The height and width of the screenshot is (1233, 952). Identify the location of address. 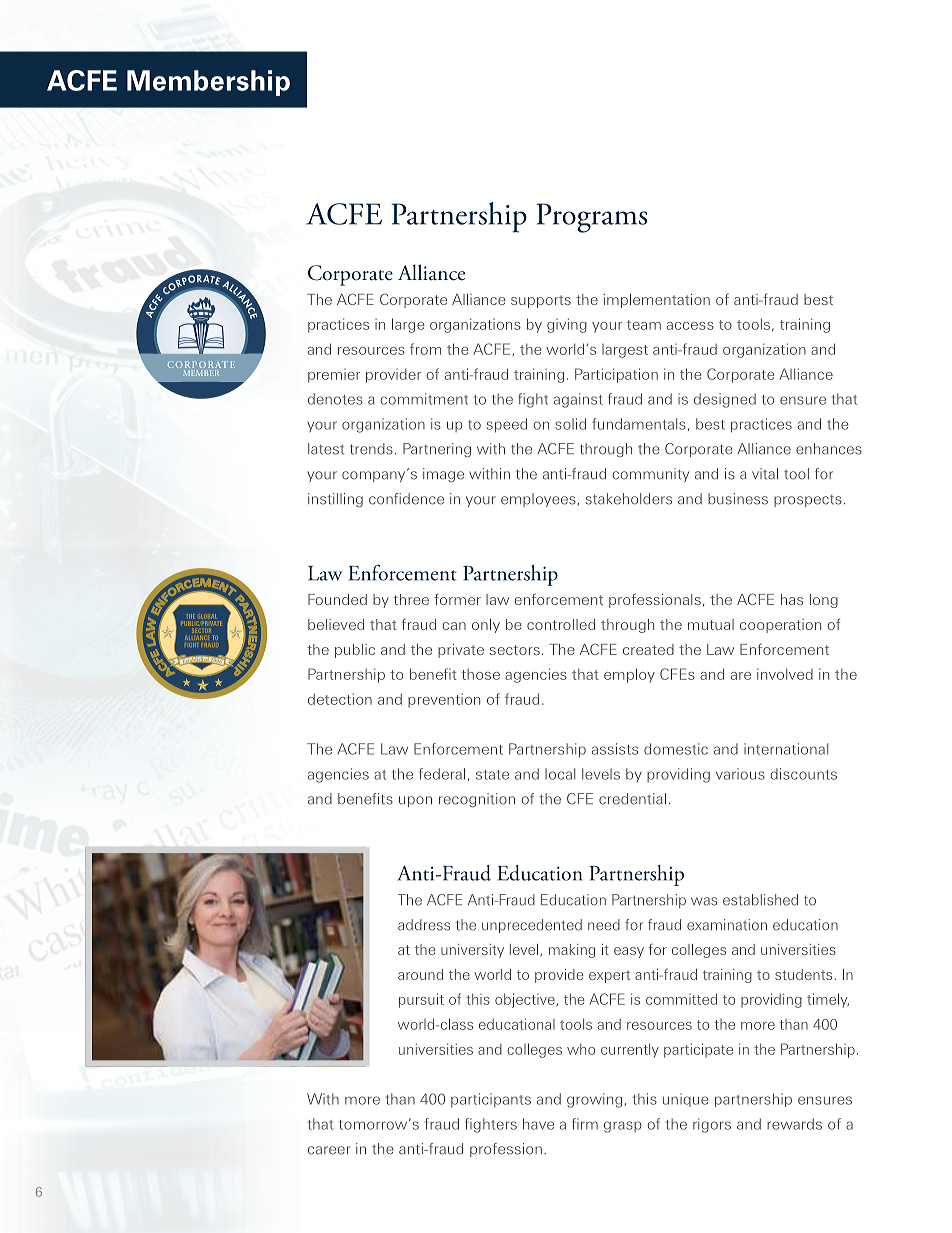
(424, 925).
